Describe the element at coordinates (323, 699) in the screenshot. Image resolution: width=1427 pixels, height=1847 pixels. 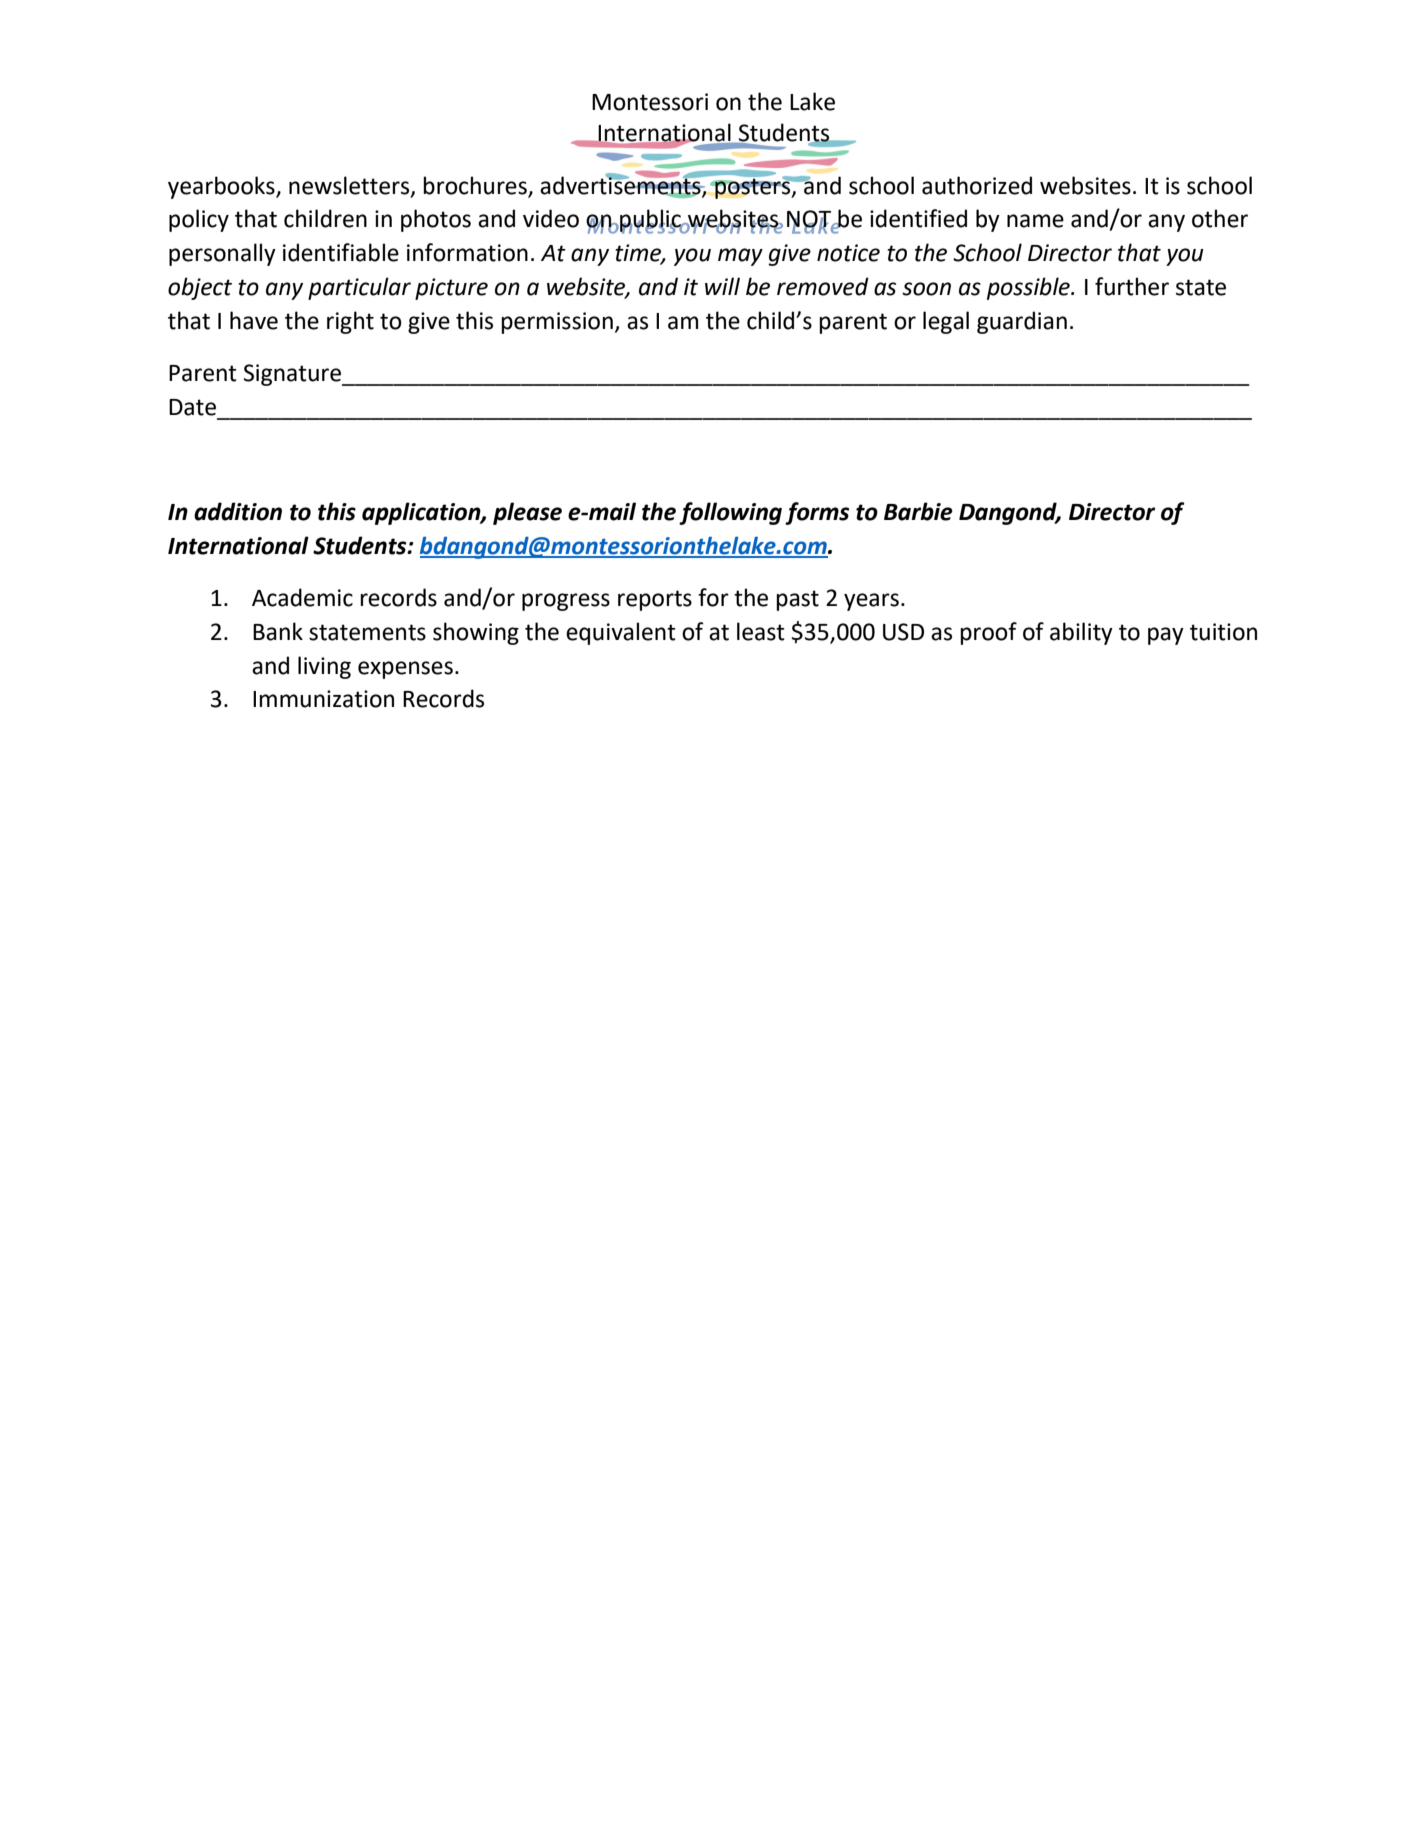
I see `Immunization` at that location.
